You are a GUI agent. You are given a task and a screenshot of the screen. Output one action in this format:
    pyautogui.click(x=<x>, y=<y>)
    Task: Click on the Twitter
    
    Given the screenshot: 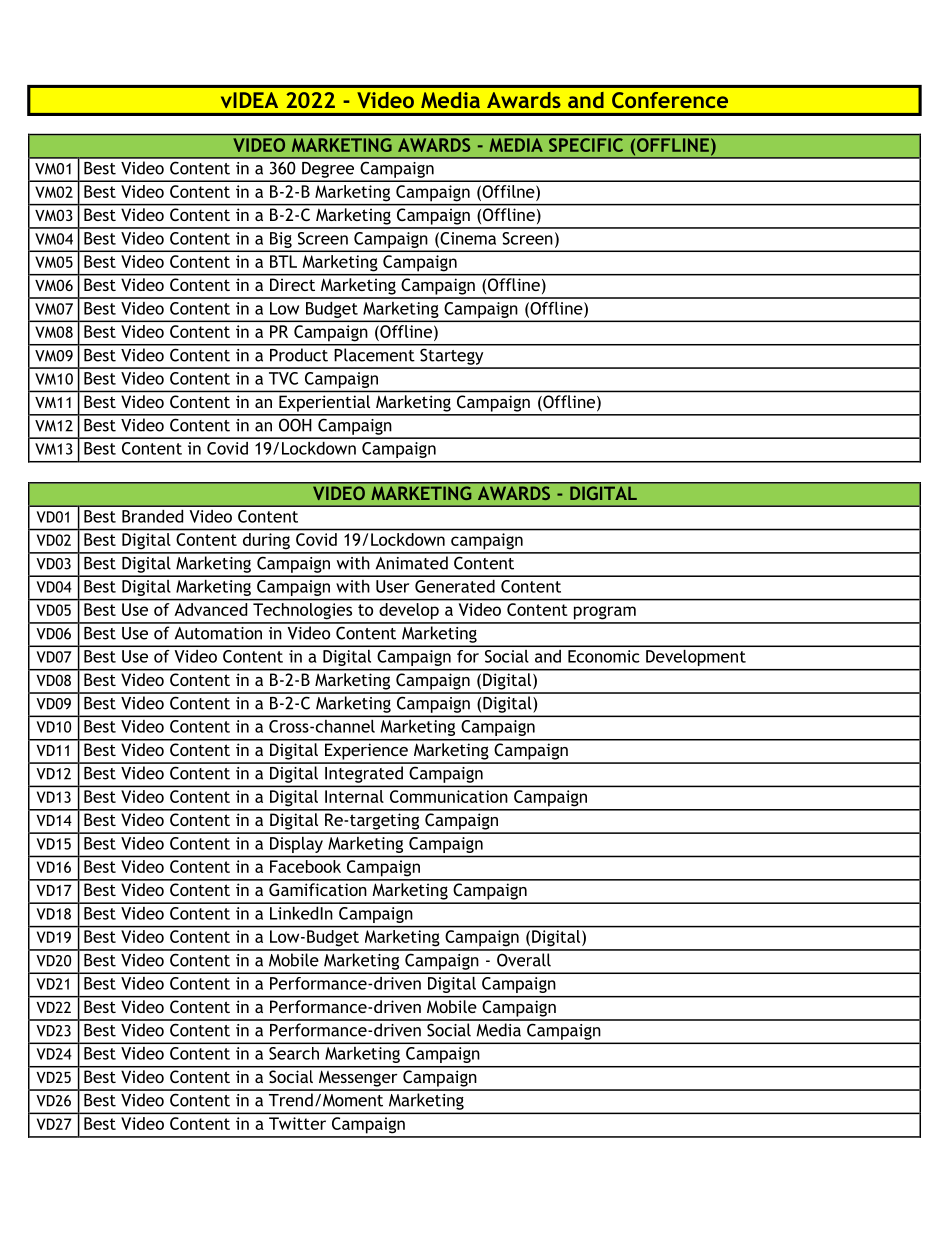 What is the action you would take?
    pyautogui.click(x=297, y=1123)
